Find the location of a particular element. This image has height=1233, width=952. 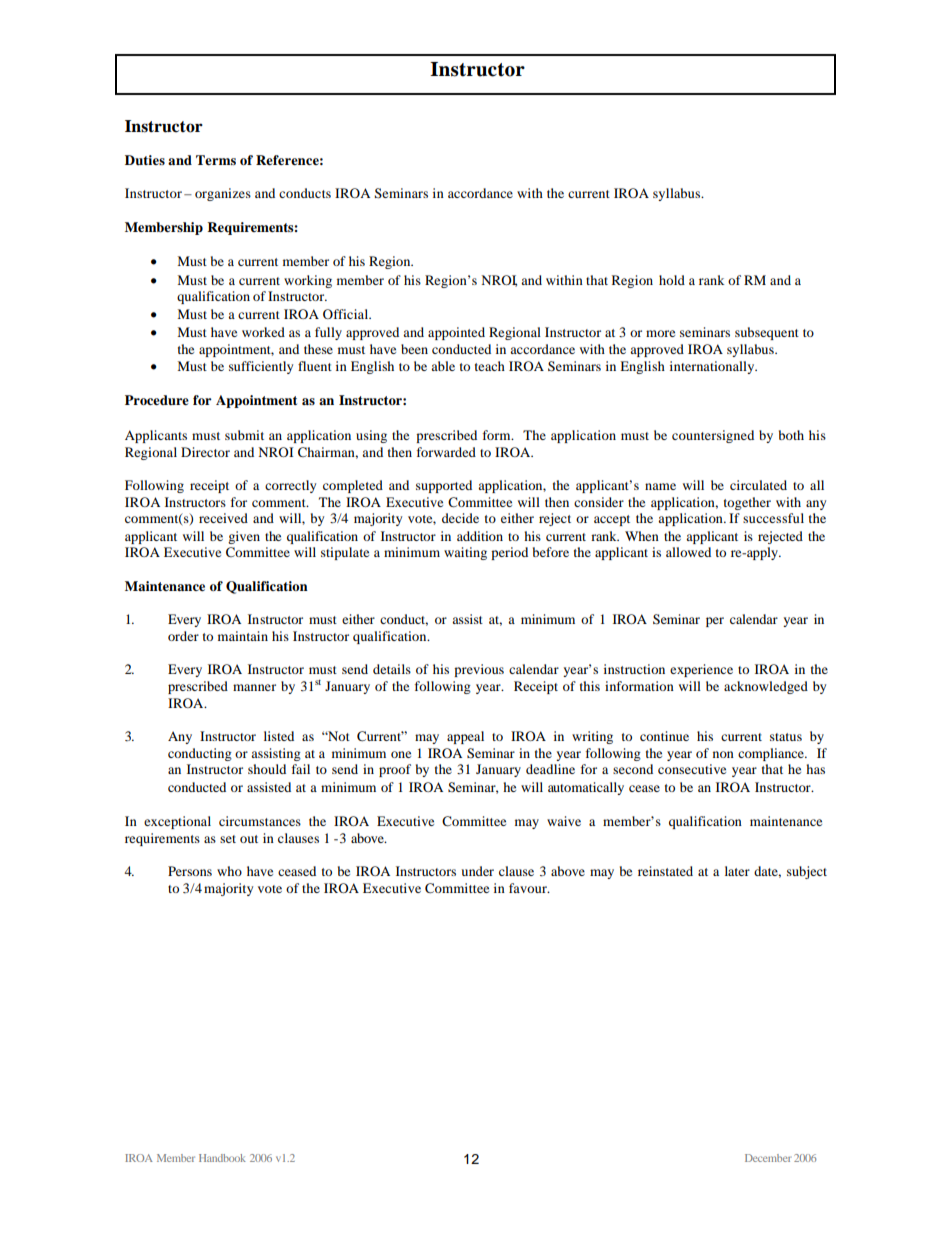

under is located at coordinates (477, 871).
